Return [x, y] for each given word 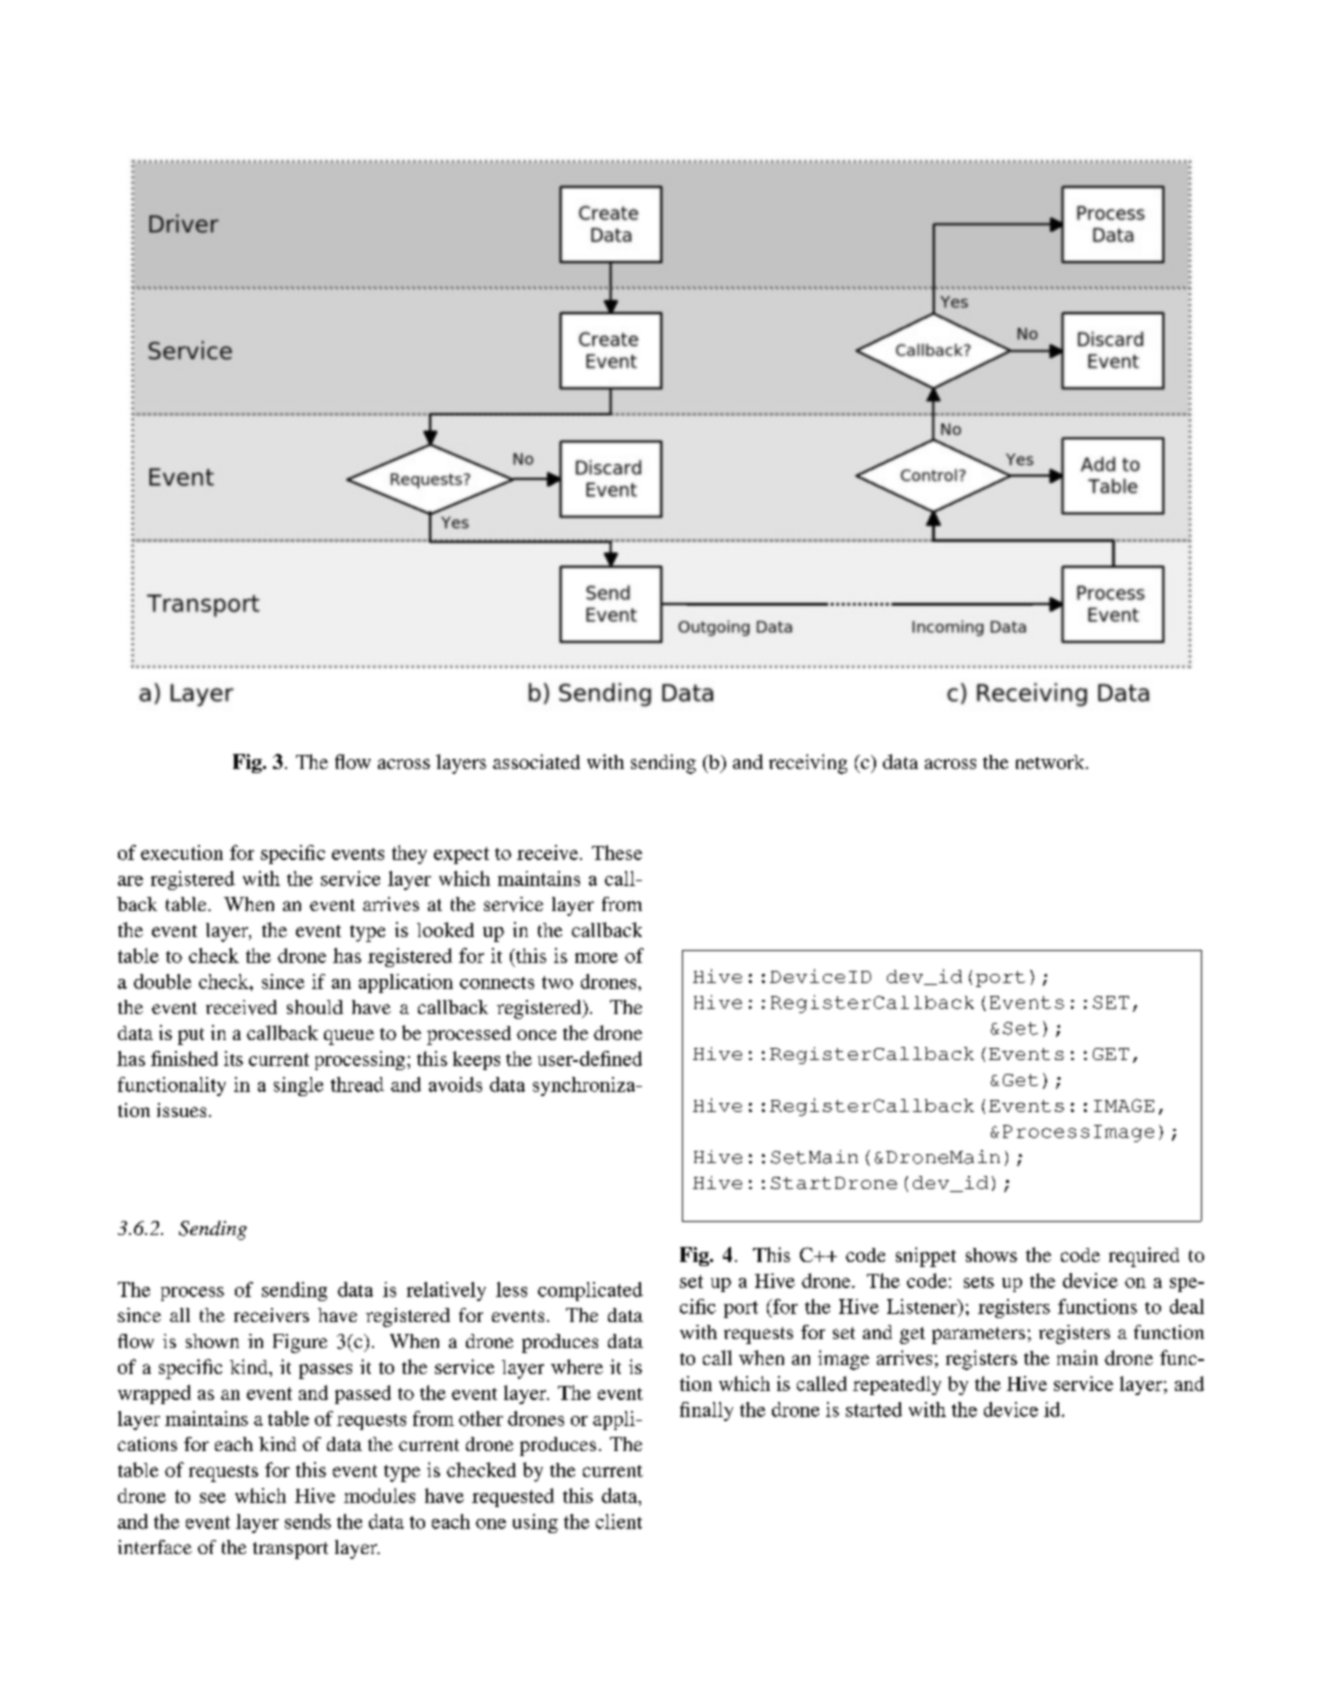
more [596, 958]
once [536, 1035]
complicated [590, 1291]
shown [212, 1341]
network [1051, 762]
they [409, 854]
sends [308, 1521]
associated [536, 761]
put [191, 1036]
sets [979, 1282]
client [619, 1521]
